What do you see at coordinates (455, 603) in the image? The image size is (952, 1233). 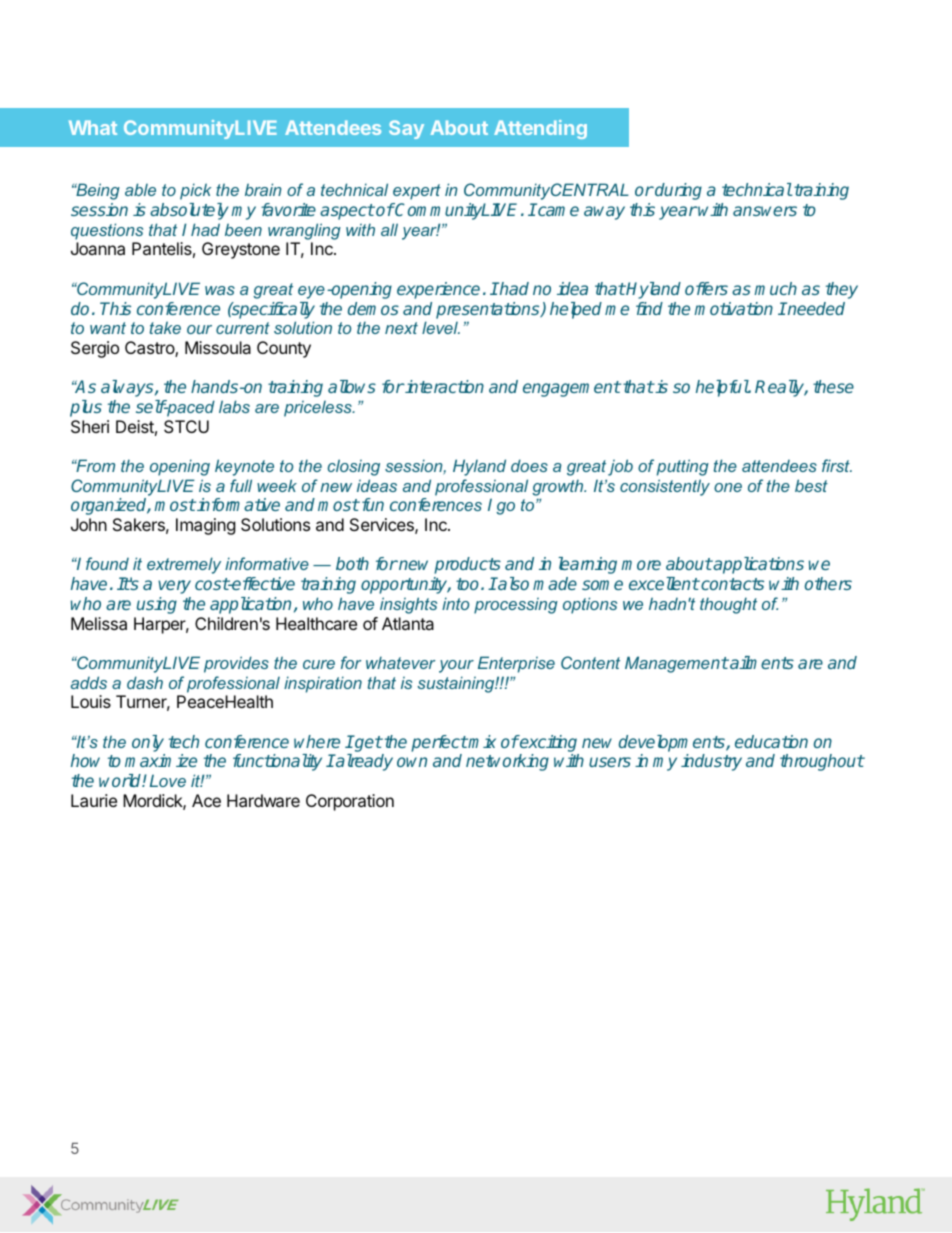 I see `into` at bounding box center [455, 603].
